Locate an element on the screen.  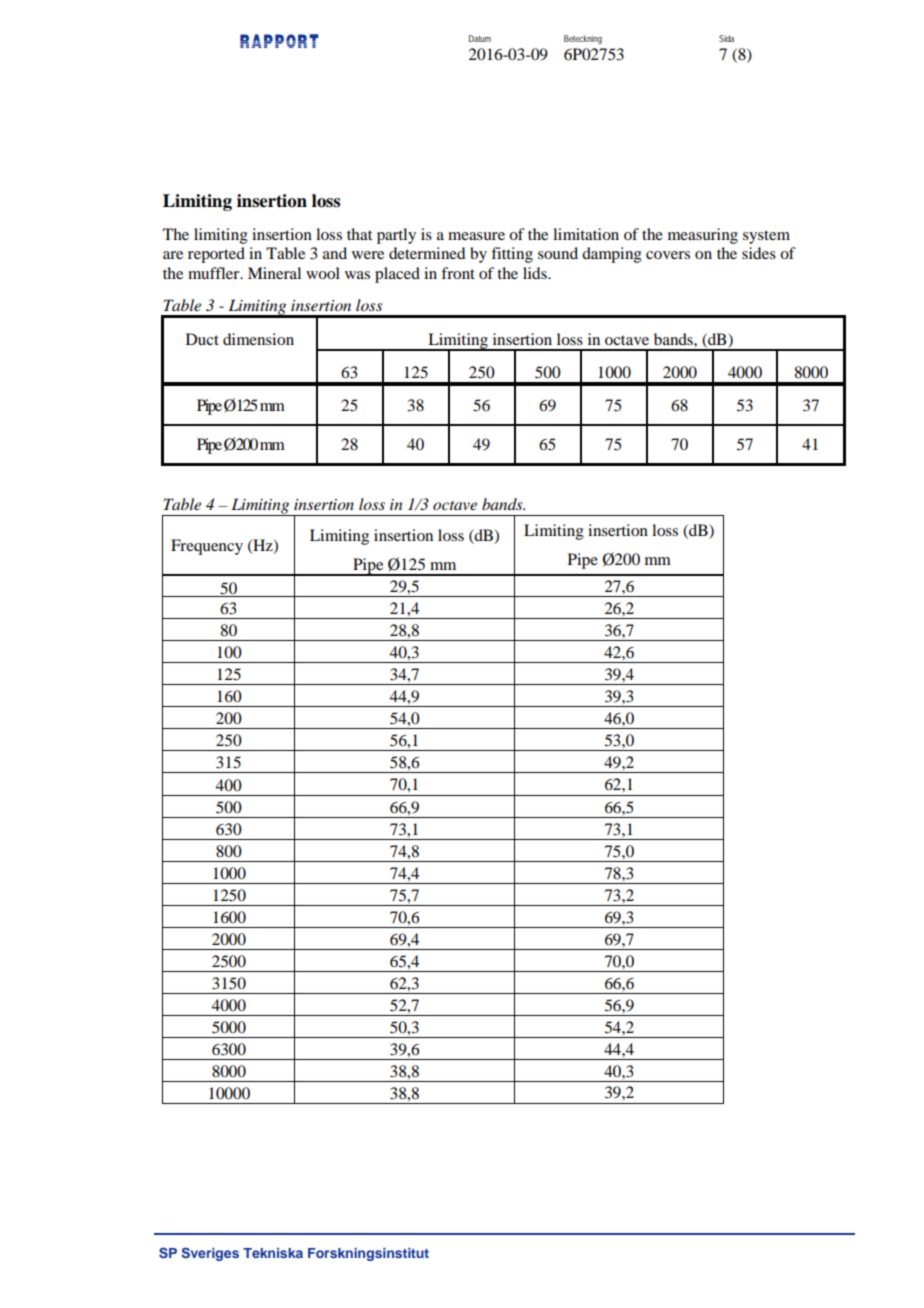
Sveriges is located at coordinates (210, 1254).
